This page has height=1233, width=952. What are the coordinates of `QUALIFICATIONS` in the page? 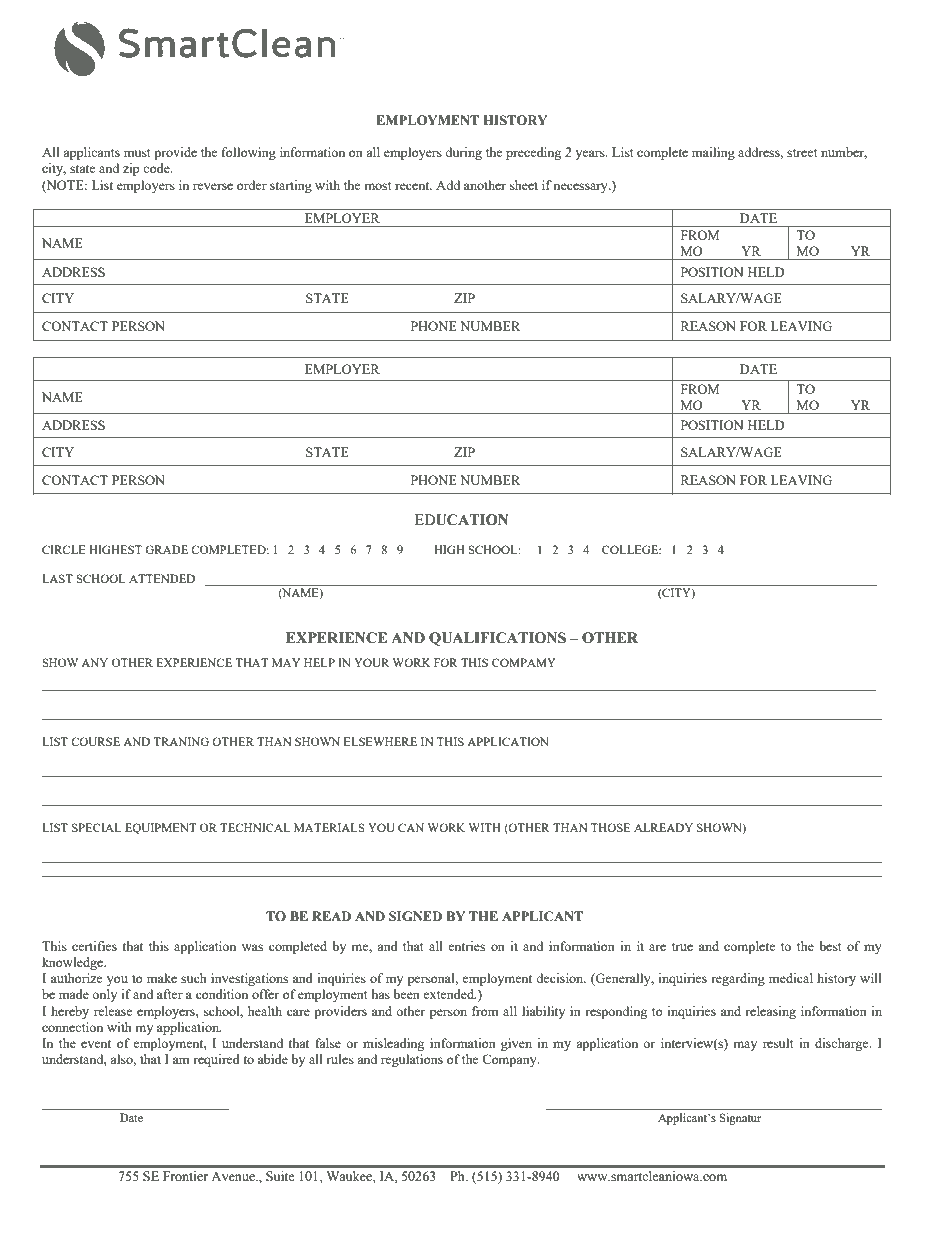 It's located at (497, 639).
